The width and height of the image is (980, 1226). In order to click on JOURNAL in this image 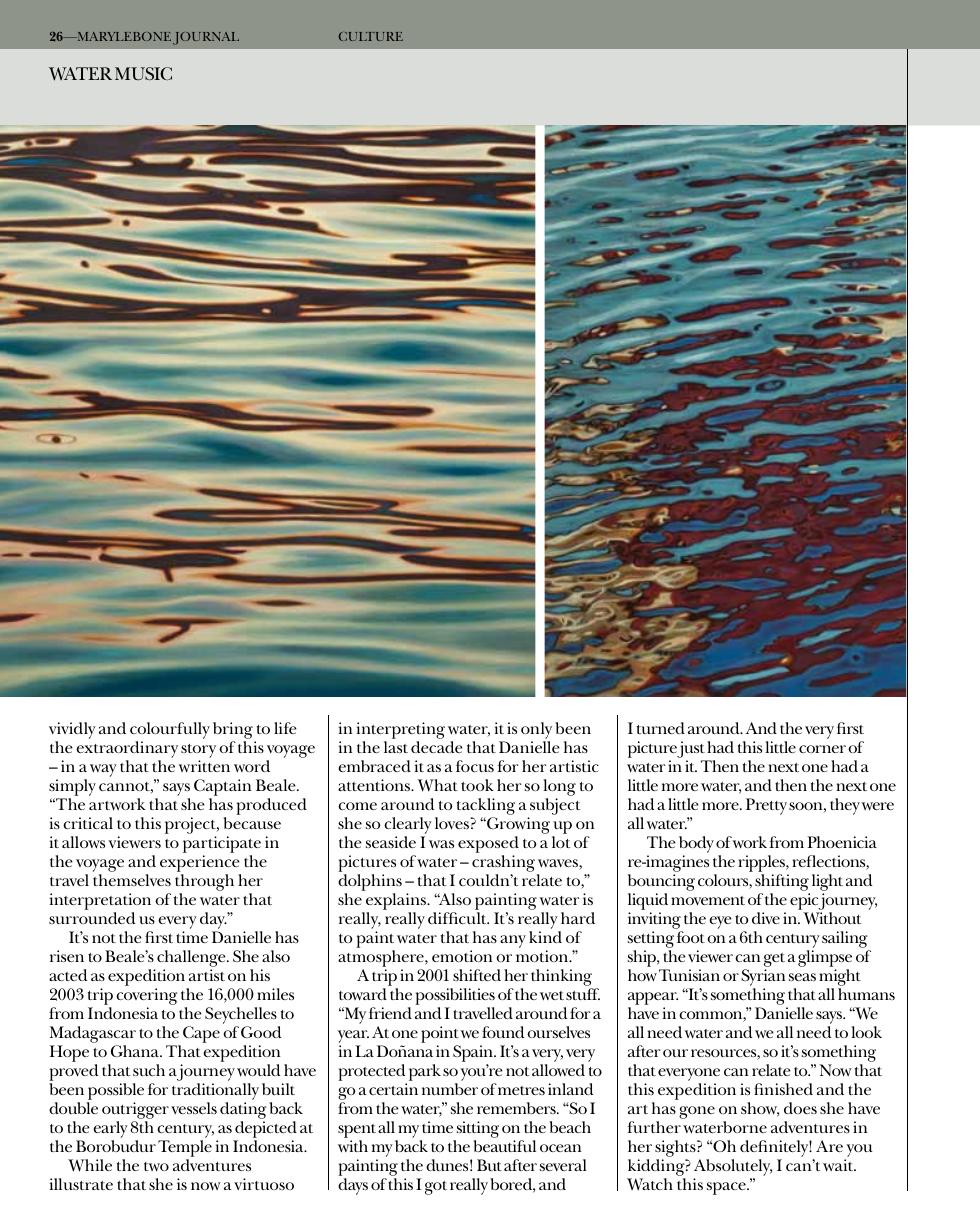, I will do `click(206, 38)`.
